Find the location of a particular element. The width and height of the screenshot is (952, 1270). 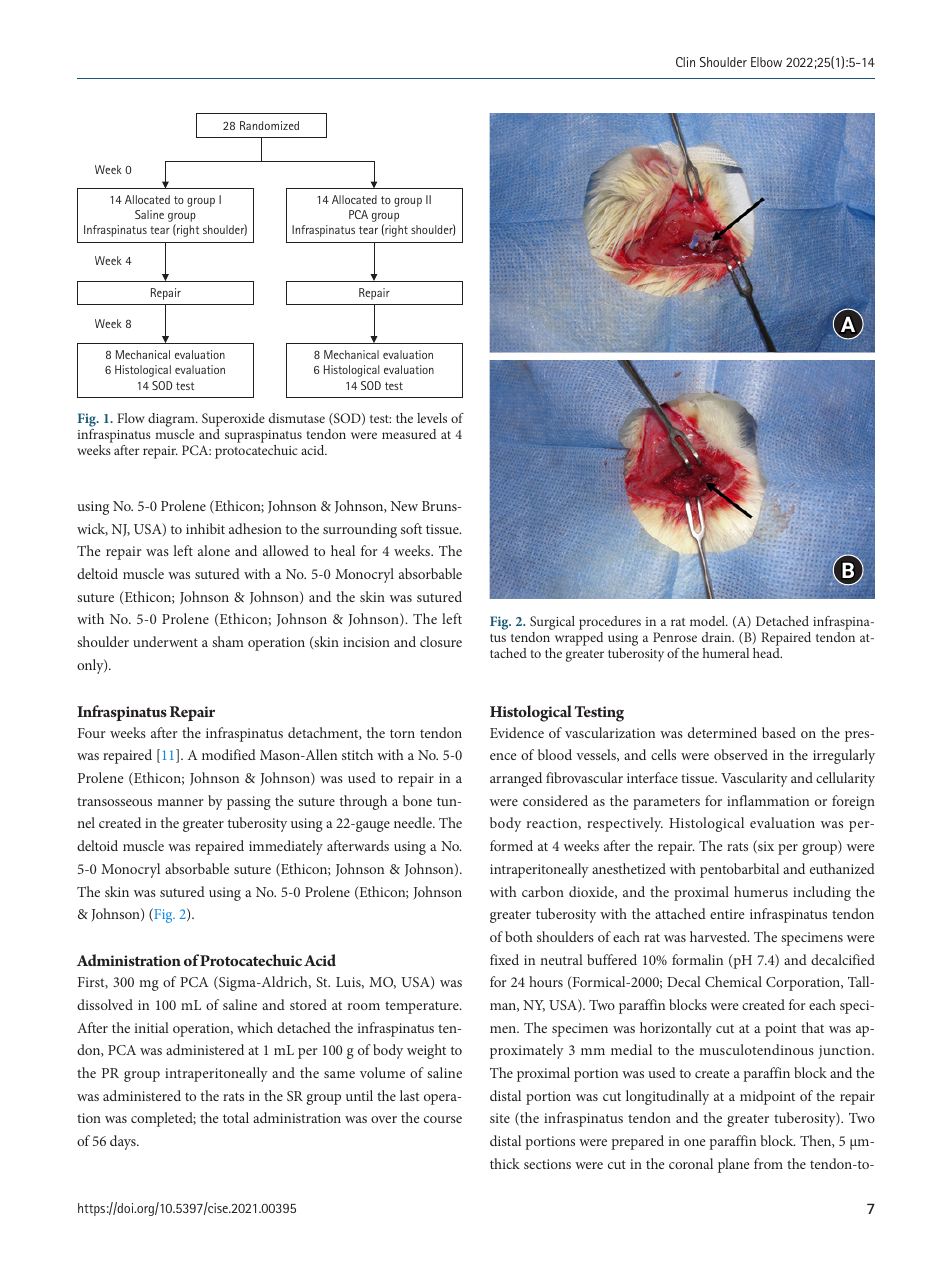

levels is located at coordinates (432, 418).
